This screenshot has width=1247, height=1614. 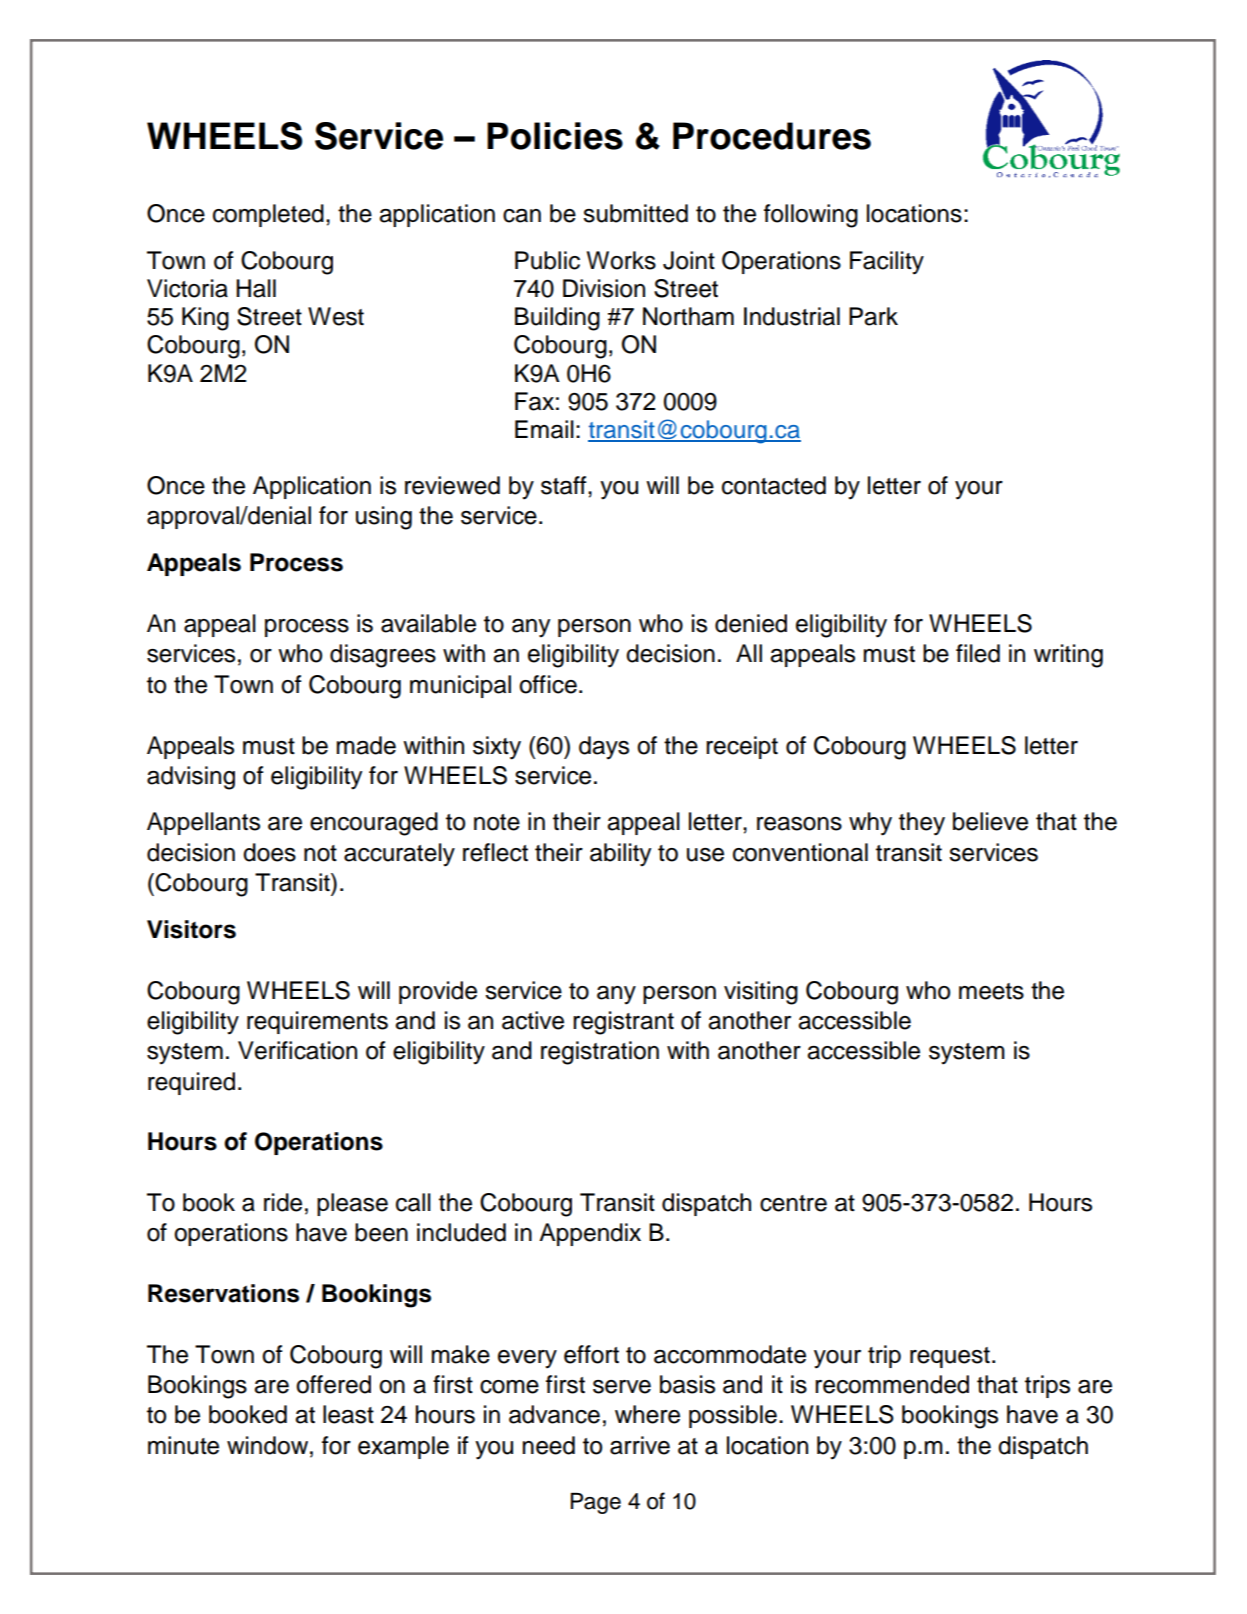 I want to click on registration, so click(x=600, y=1053).
